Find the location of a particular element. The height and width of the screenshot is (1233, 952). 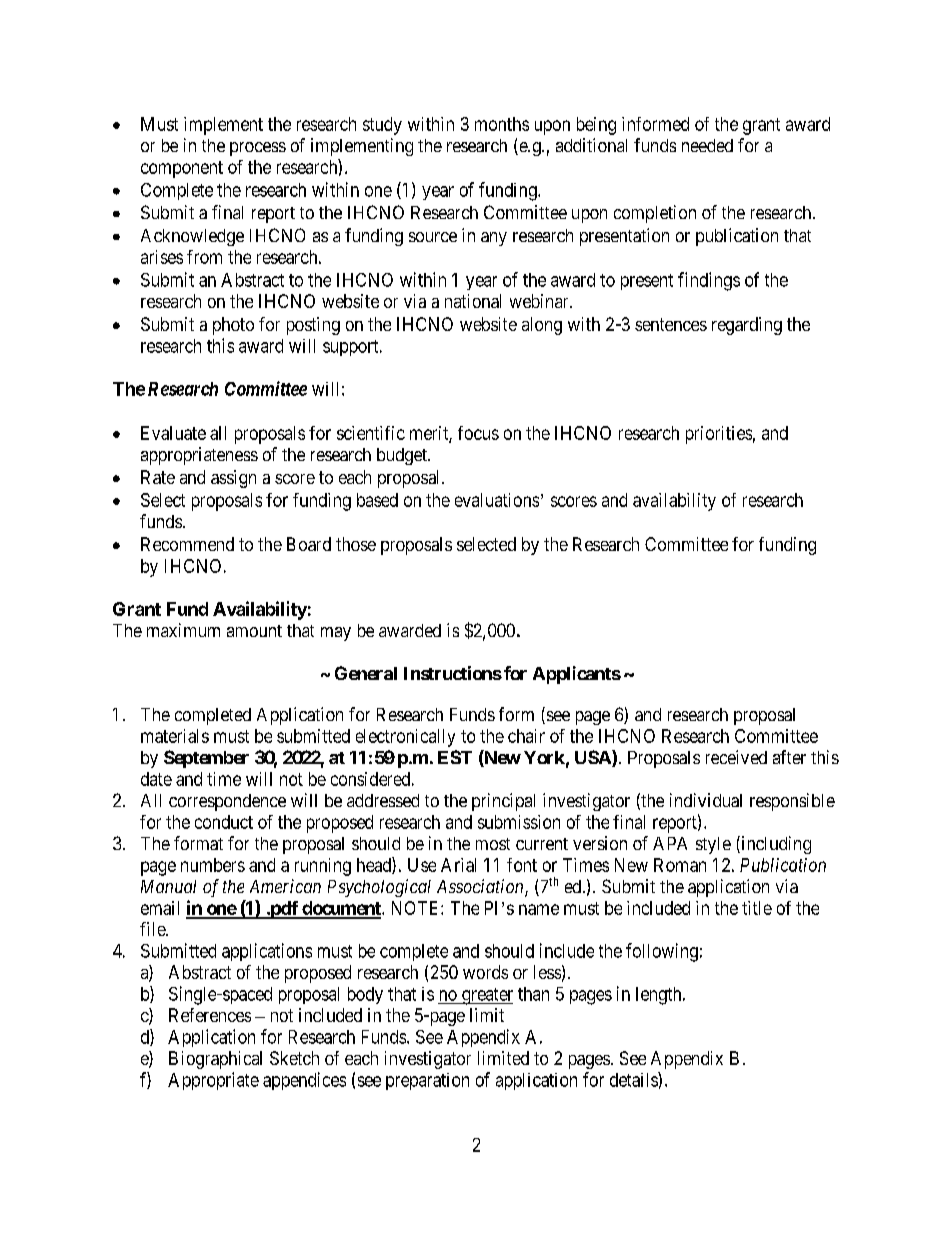

numbers is located at coordinates (213, 865).
